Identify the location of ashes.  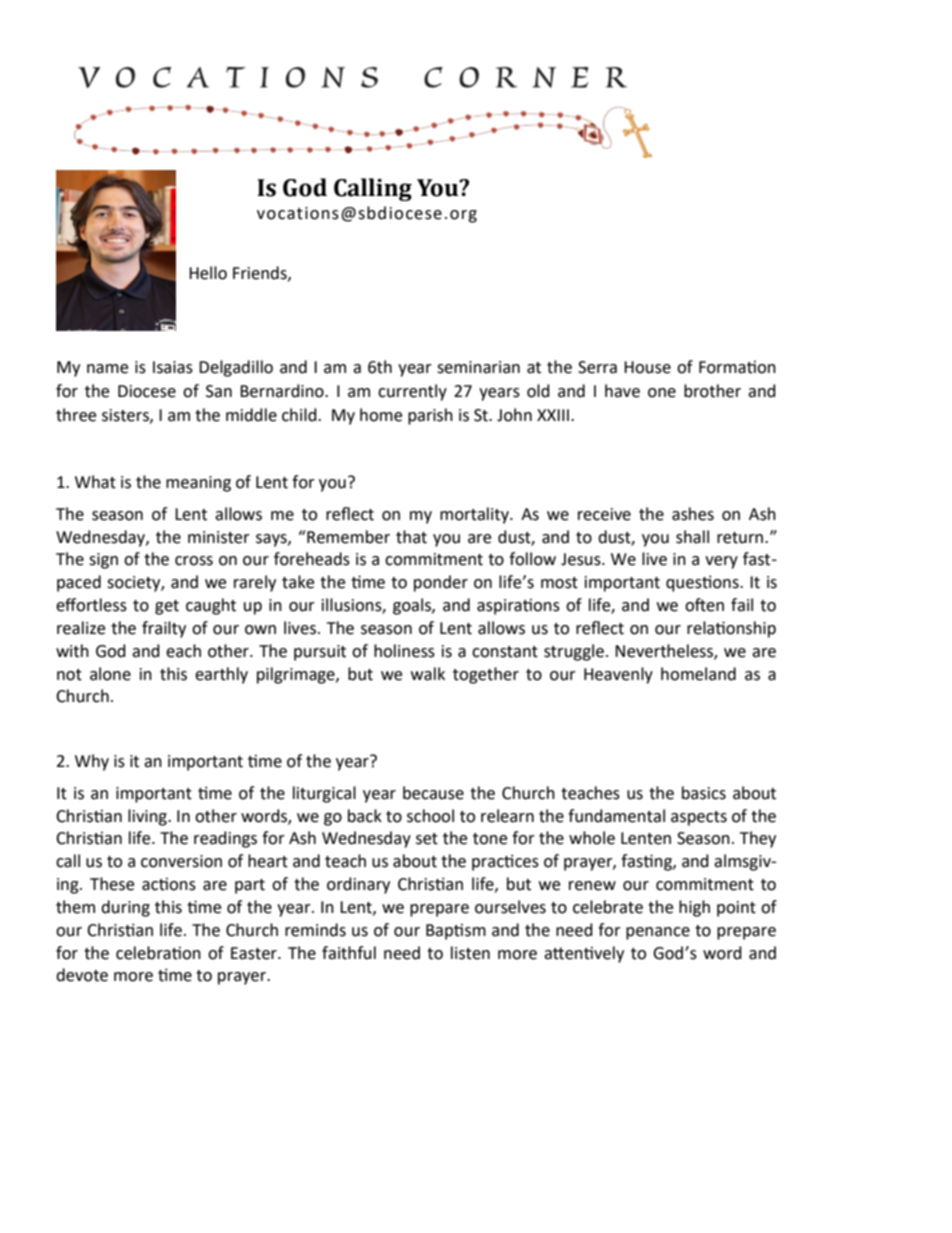
(693, 514).
